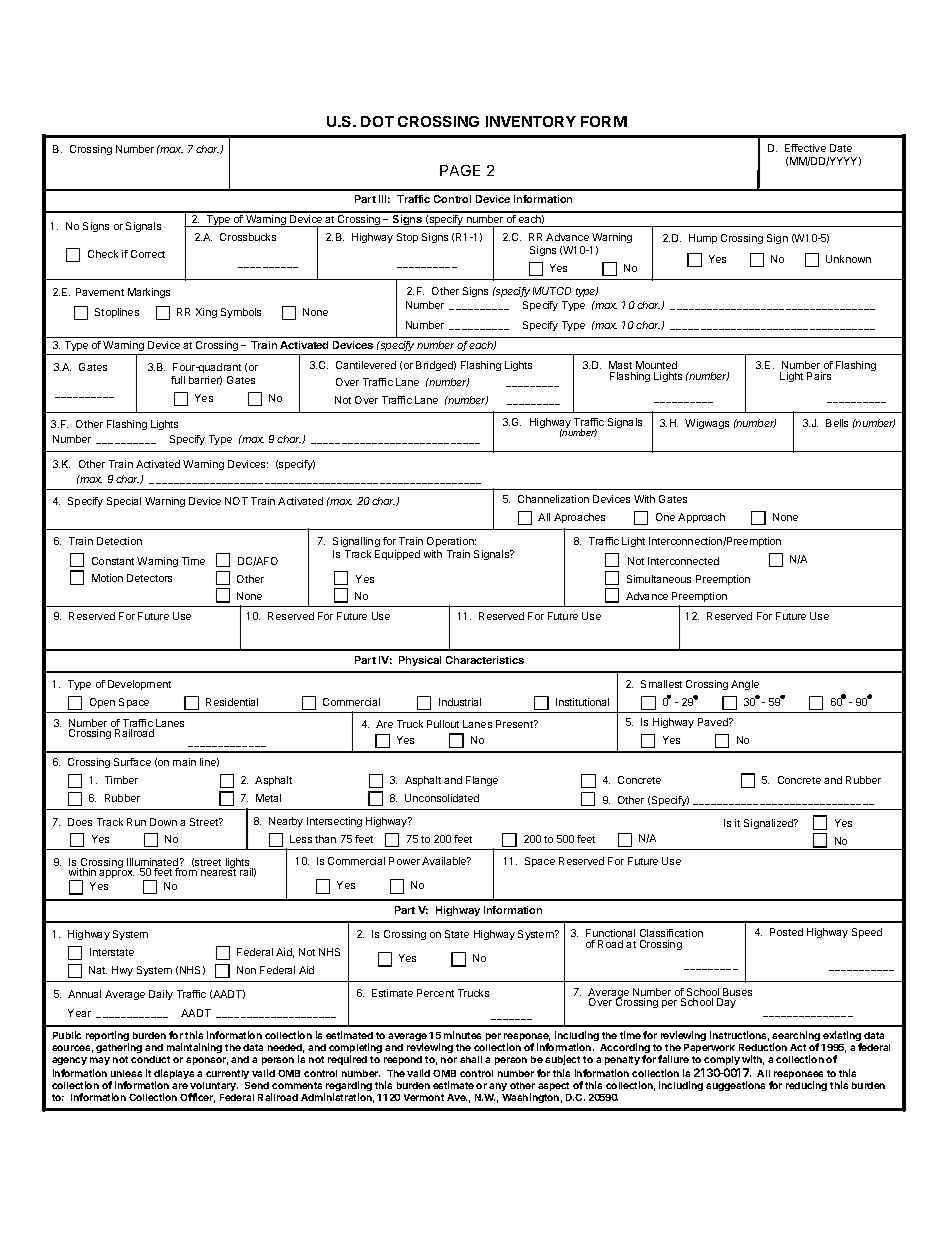 This screenshot has width=952, height=1233. What do you see at coordinates (805, 148) in the screenshot?
I see `Effective` at bounding box center [805, 148].
